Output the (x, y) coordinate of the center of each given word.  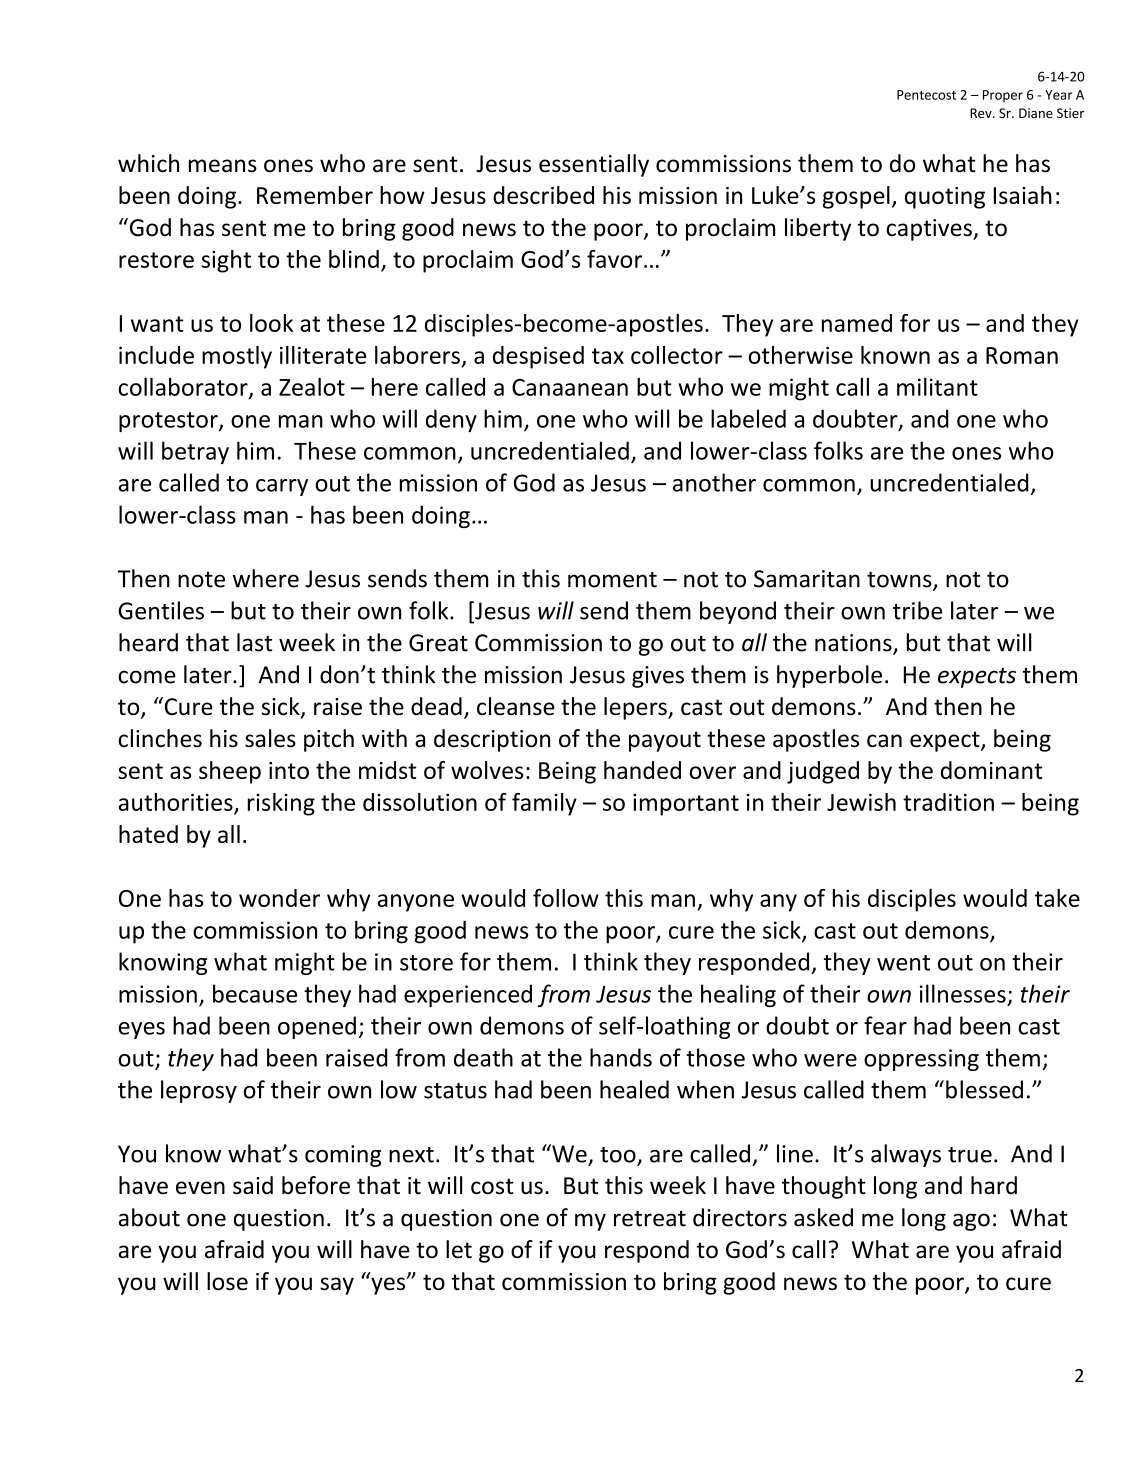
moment (612, 580)
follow (566, 898)
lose (227, 1281)
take (1057, 898)
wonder (279, 898)
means (223, 166)
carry (282, 487)
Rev (982, 113)
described (543, 195)
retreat (650, 1218)
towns (900, 580)
